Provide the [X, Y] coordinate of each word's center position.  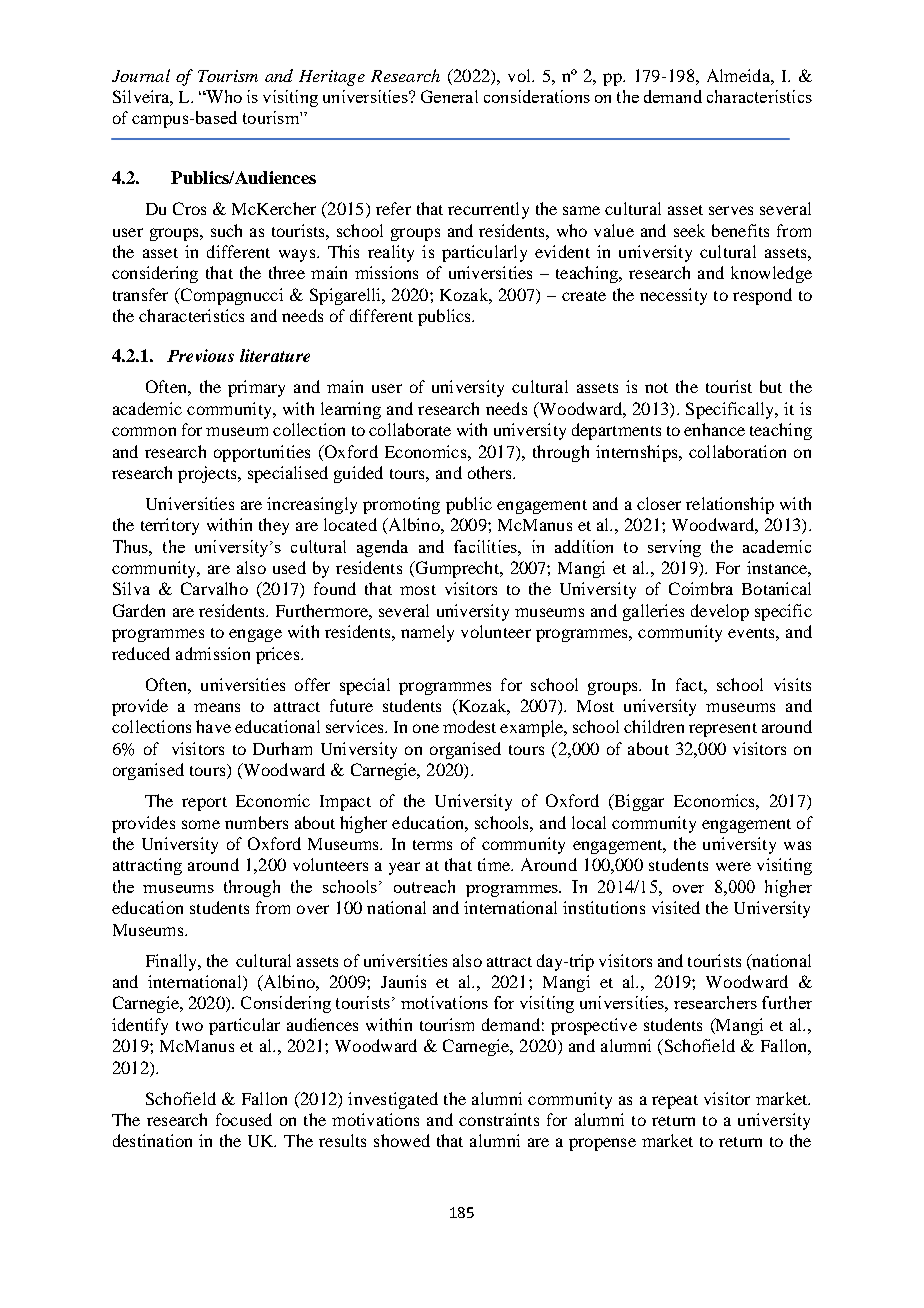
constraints [499, 1119]
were [733, 866]
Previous [200, 355]
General [449, 96]
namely [427, 633]
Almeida [739, 75]
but [771, 386]
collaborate [410, 429]
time [495, 864]
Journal [141, 75]
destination [152, 1140]
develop [720, 612]
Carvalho [214, 588]
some [201, 824]
